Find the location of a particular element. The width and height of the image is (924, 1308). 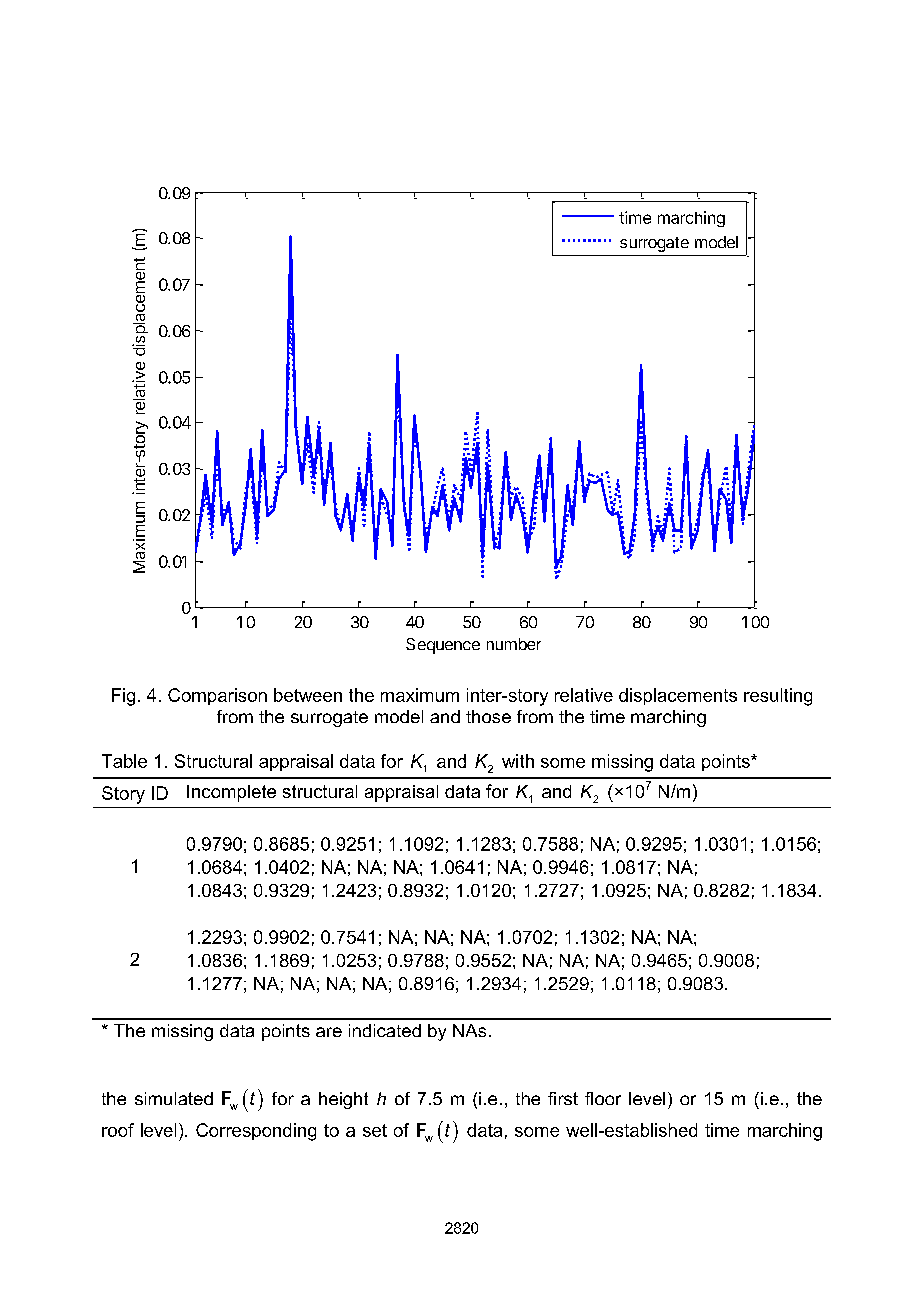

Incomplete is located at coordinates (231, 793).
